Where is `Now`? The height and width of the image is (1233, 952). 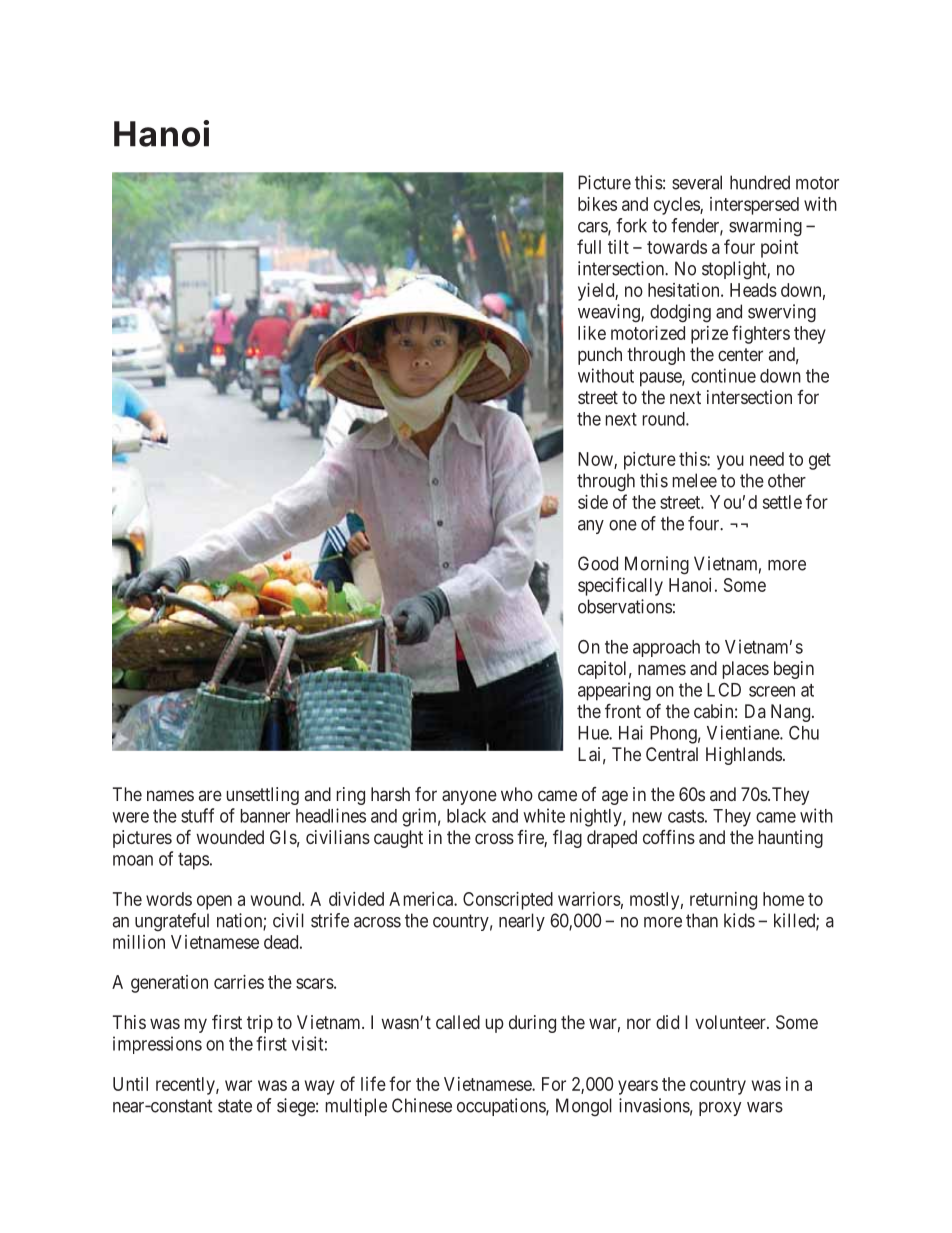
Now is located at coordinates (596, 460).
